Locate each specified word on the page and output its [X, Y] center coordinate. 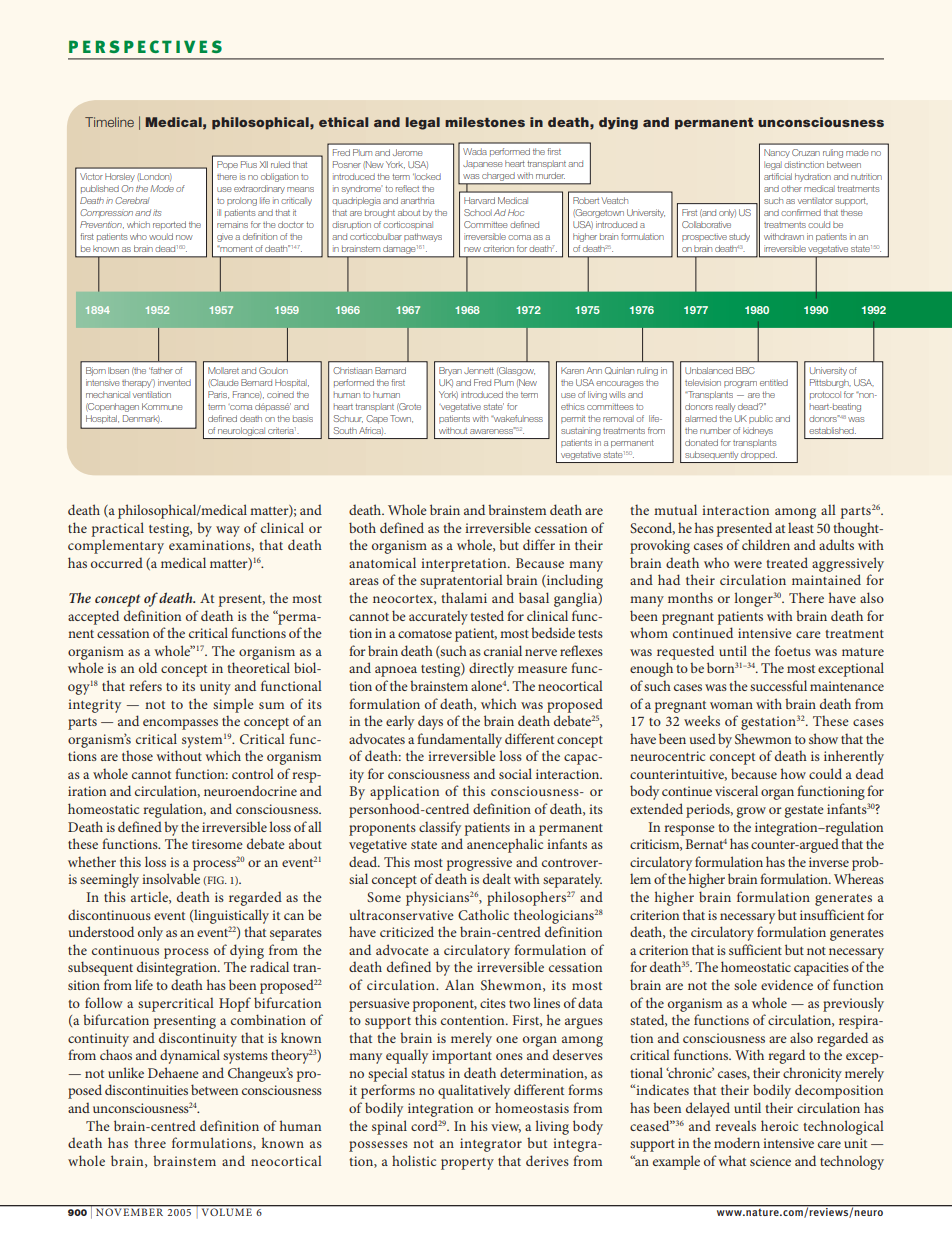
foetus [793, 650]
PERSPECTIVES [145, 46]
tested [487, 615]
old [148, 667]
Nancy [777, 153]
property [467, 1164]
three [150, 1142]
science [770, 1161]
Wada [475, 151]
